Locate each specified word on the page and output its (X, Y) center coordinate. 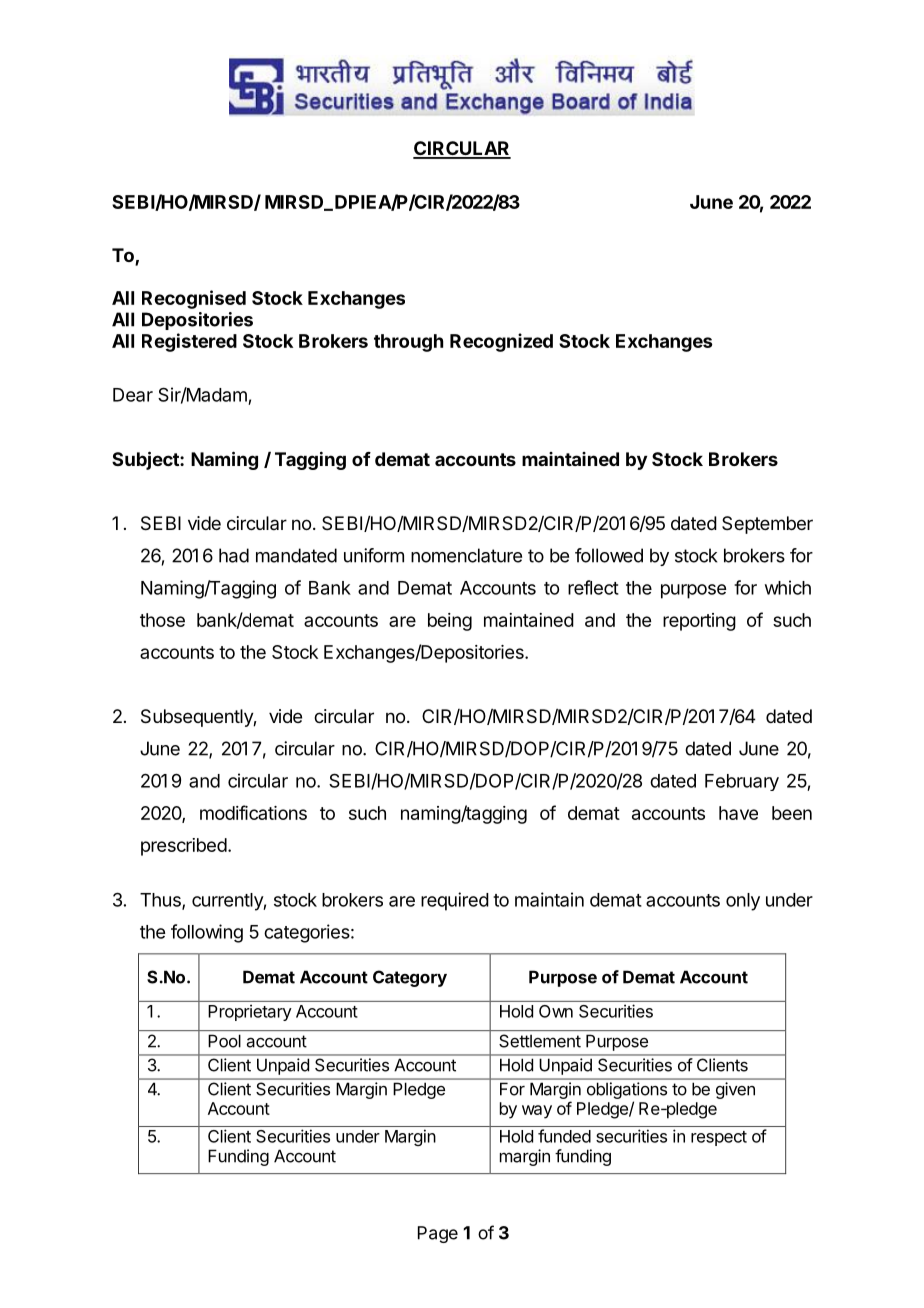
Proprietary (250, 1012)
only (743, 902)
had (234, 555)
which (788, 587)
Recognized (501, 342)
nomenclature (466, 555)
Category (410, 978)
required (455, 901)
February (742, 782)
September (767, 525)
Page (438, 1234)
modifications (253, 812)
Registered (189, 342)
